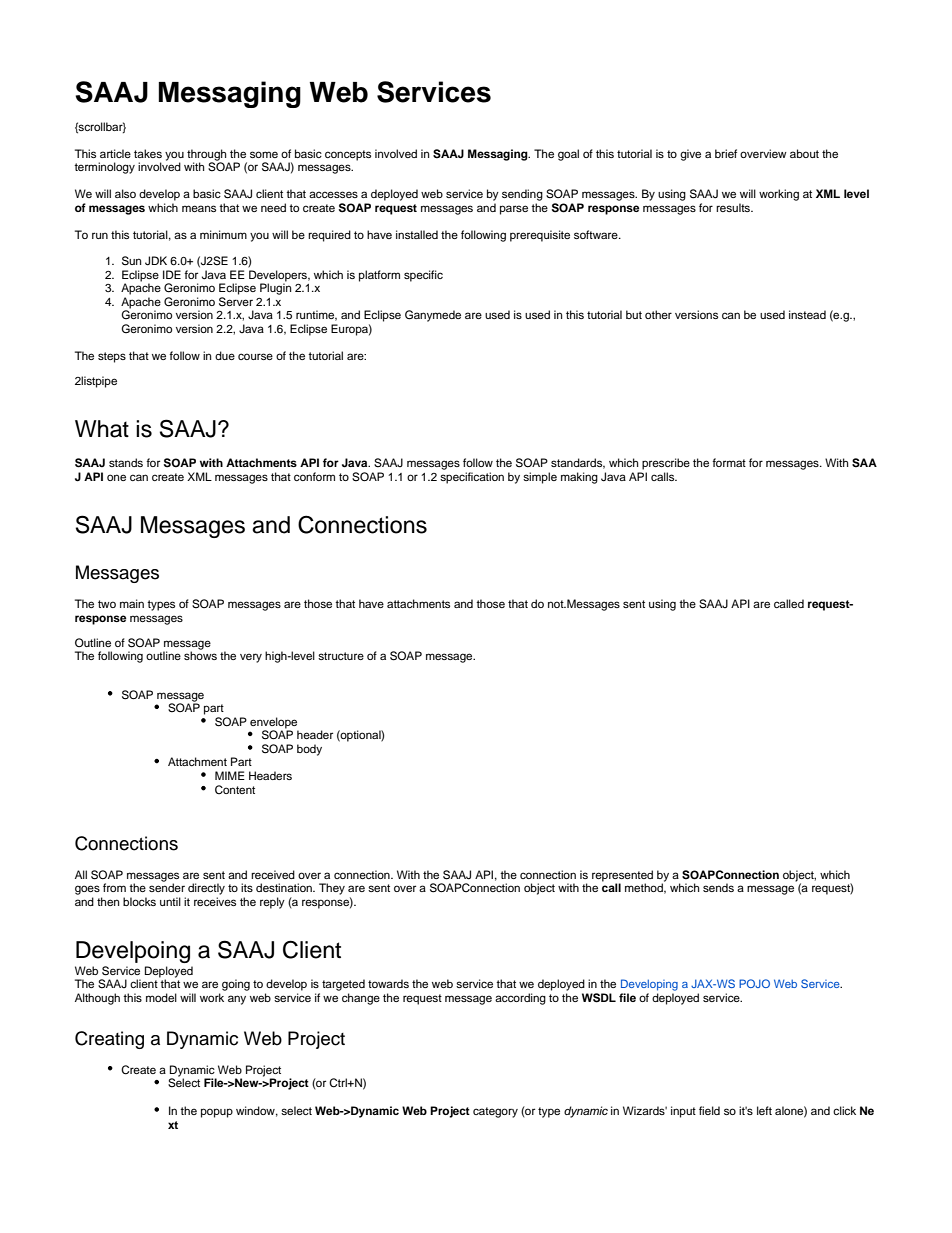 The image size is (952, 1233). What do you see at coordinates (230, 775) in the screenshot?
I see `MIME` at bounding box center [230, 775].
